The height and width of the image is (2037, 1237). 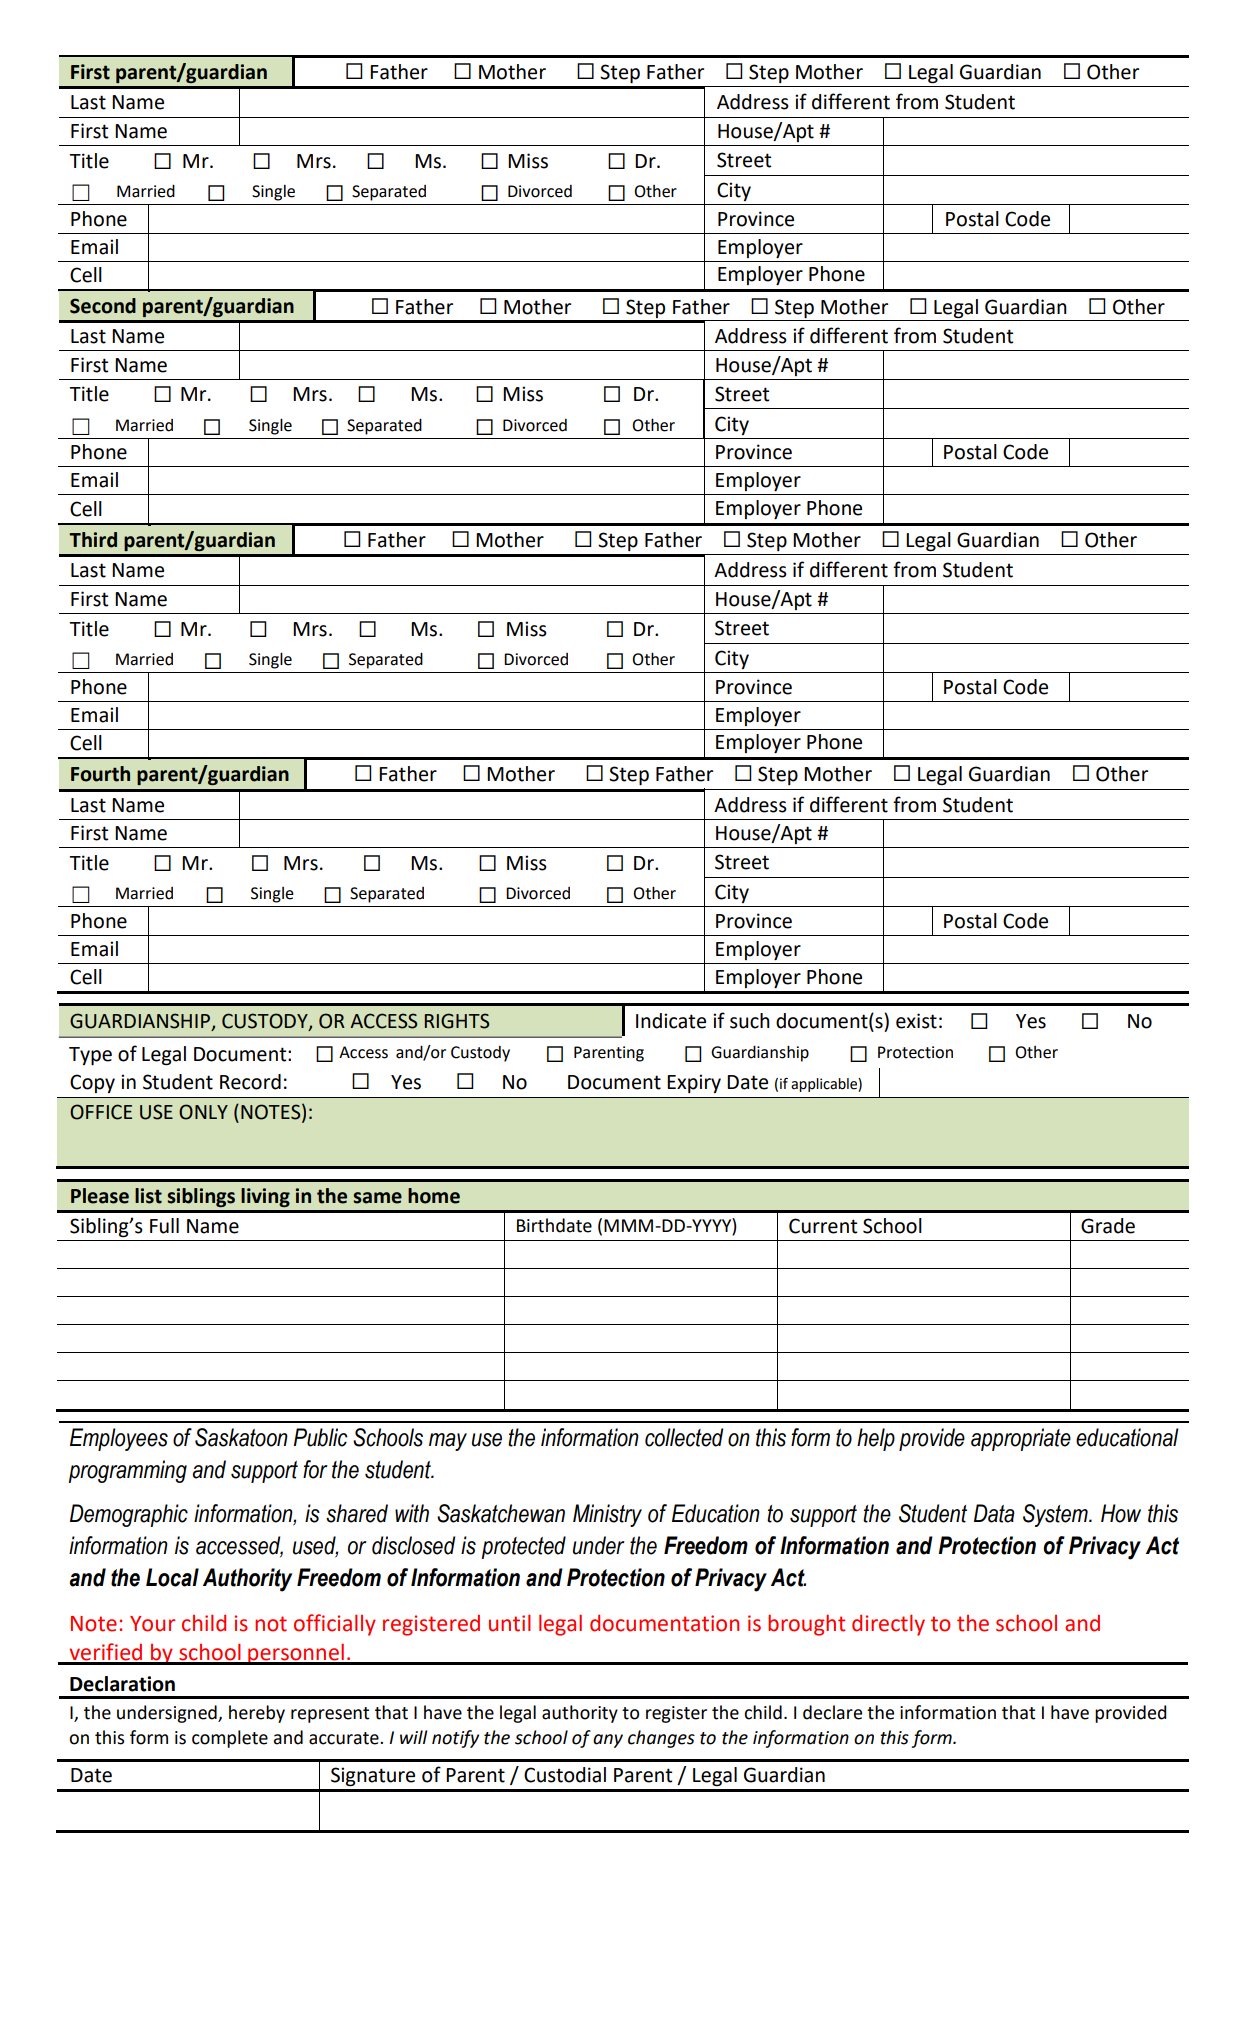 What do you see at coordinates (434, 1196) in the image?
I see `home` at bounding box center [434, 1196].
